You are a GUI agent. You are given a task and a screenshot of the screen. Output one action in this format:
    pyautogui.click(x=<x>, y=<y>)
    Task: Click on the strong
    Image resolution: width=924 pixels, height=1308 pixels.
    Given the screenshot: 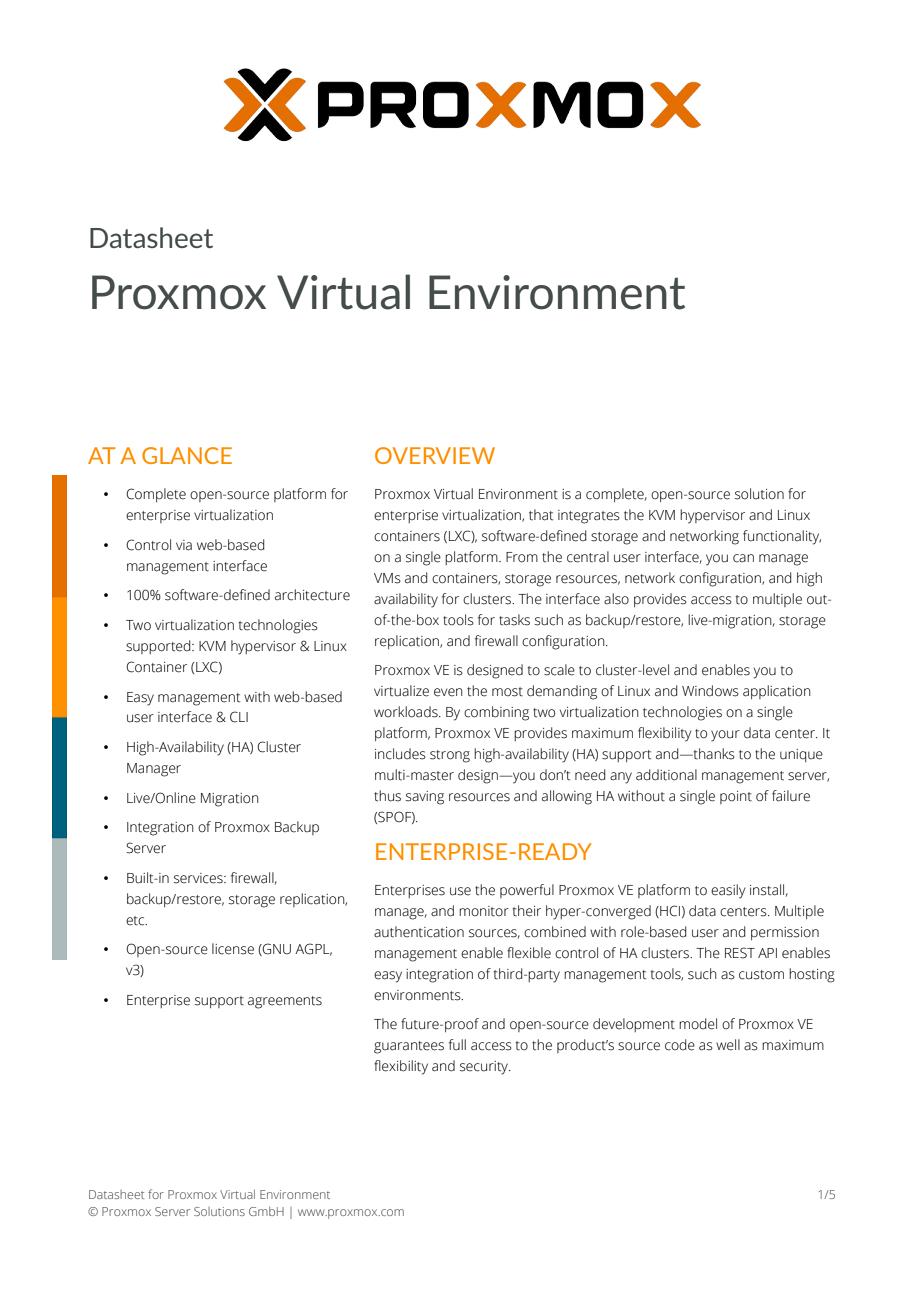 What is the action you would take?
    pyautogui.click(x=450, y=756)
